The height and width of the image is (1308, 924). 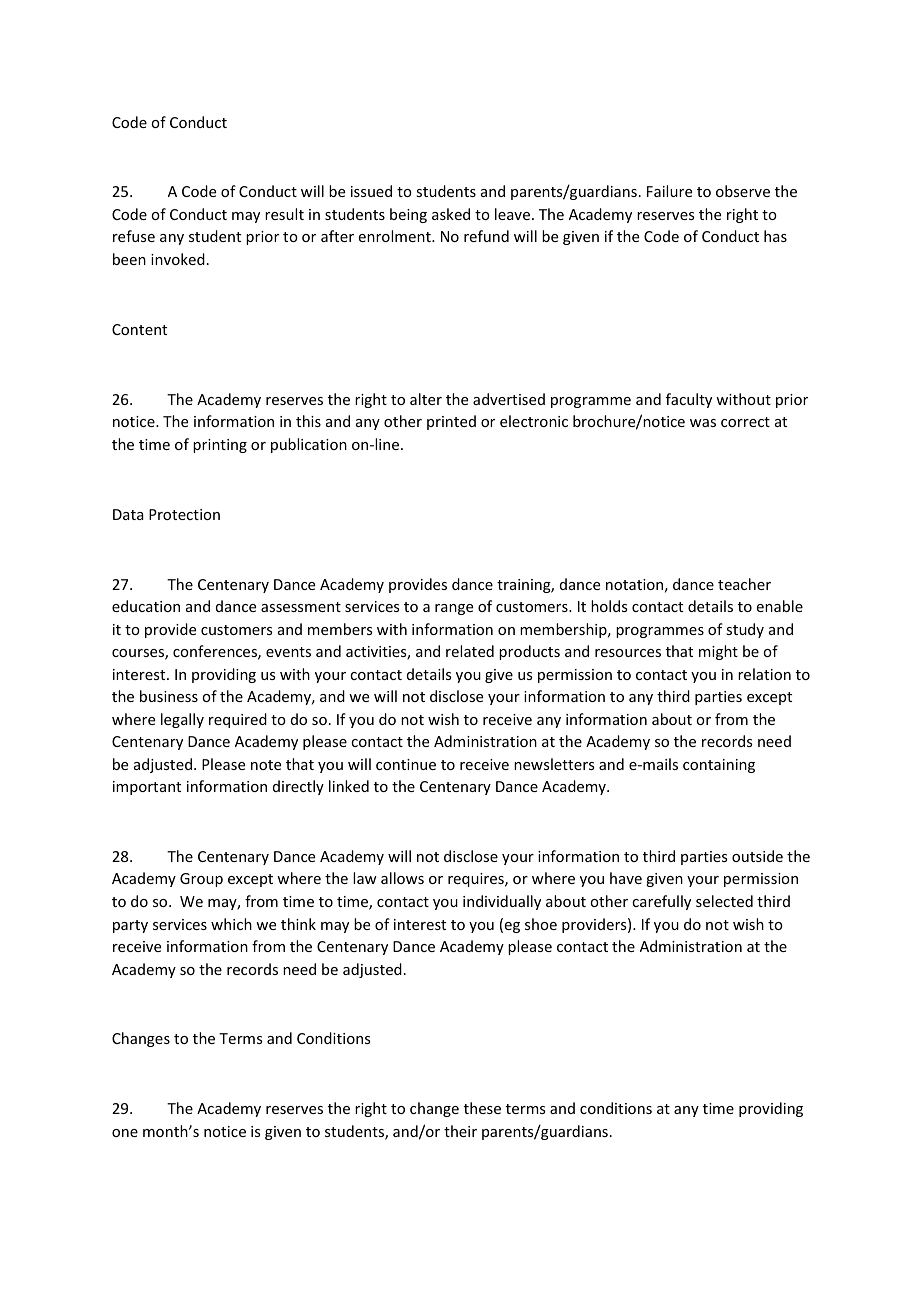 I want to click on might, so click(x=718, y=652).
